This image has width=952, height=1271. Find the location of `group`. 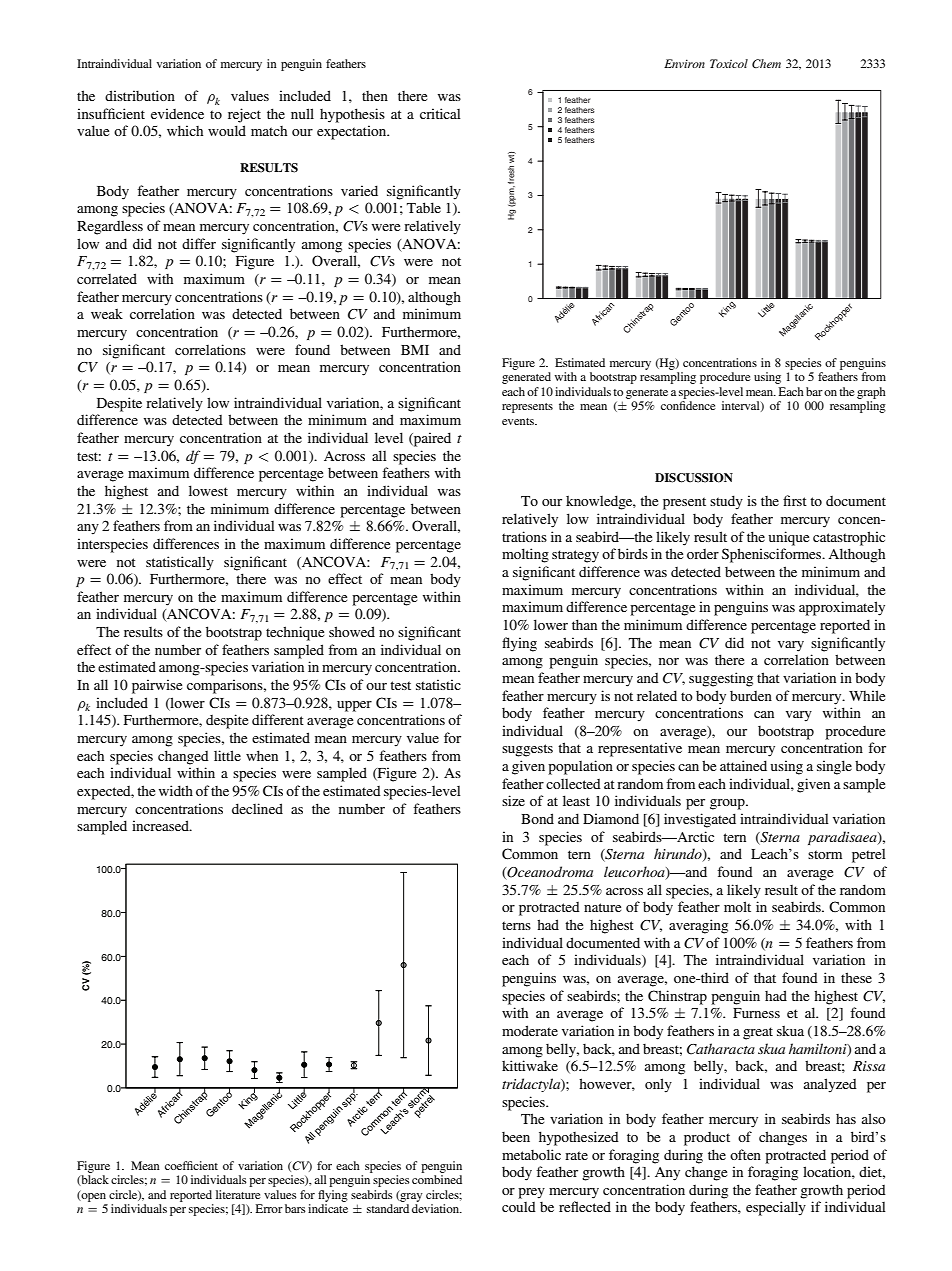

group is located at coordinates (728, 804).
